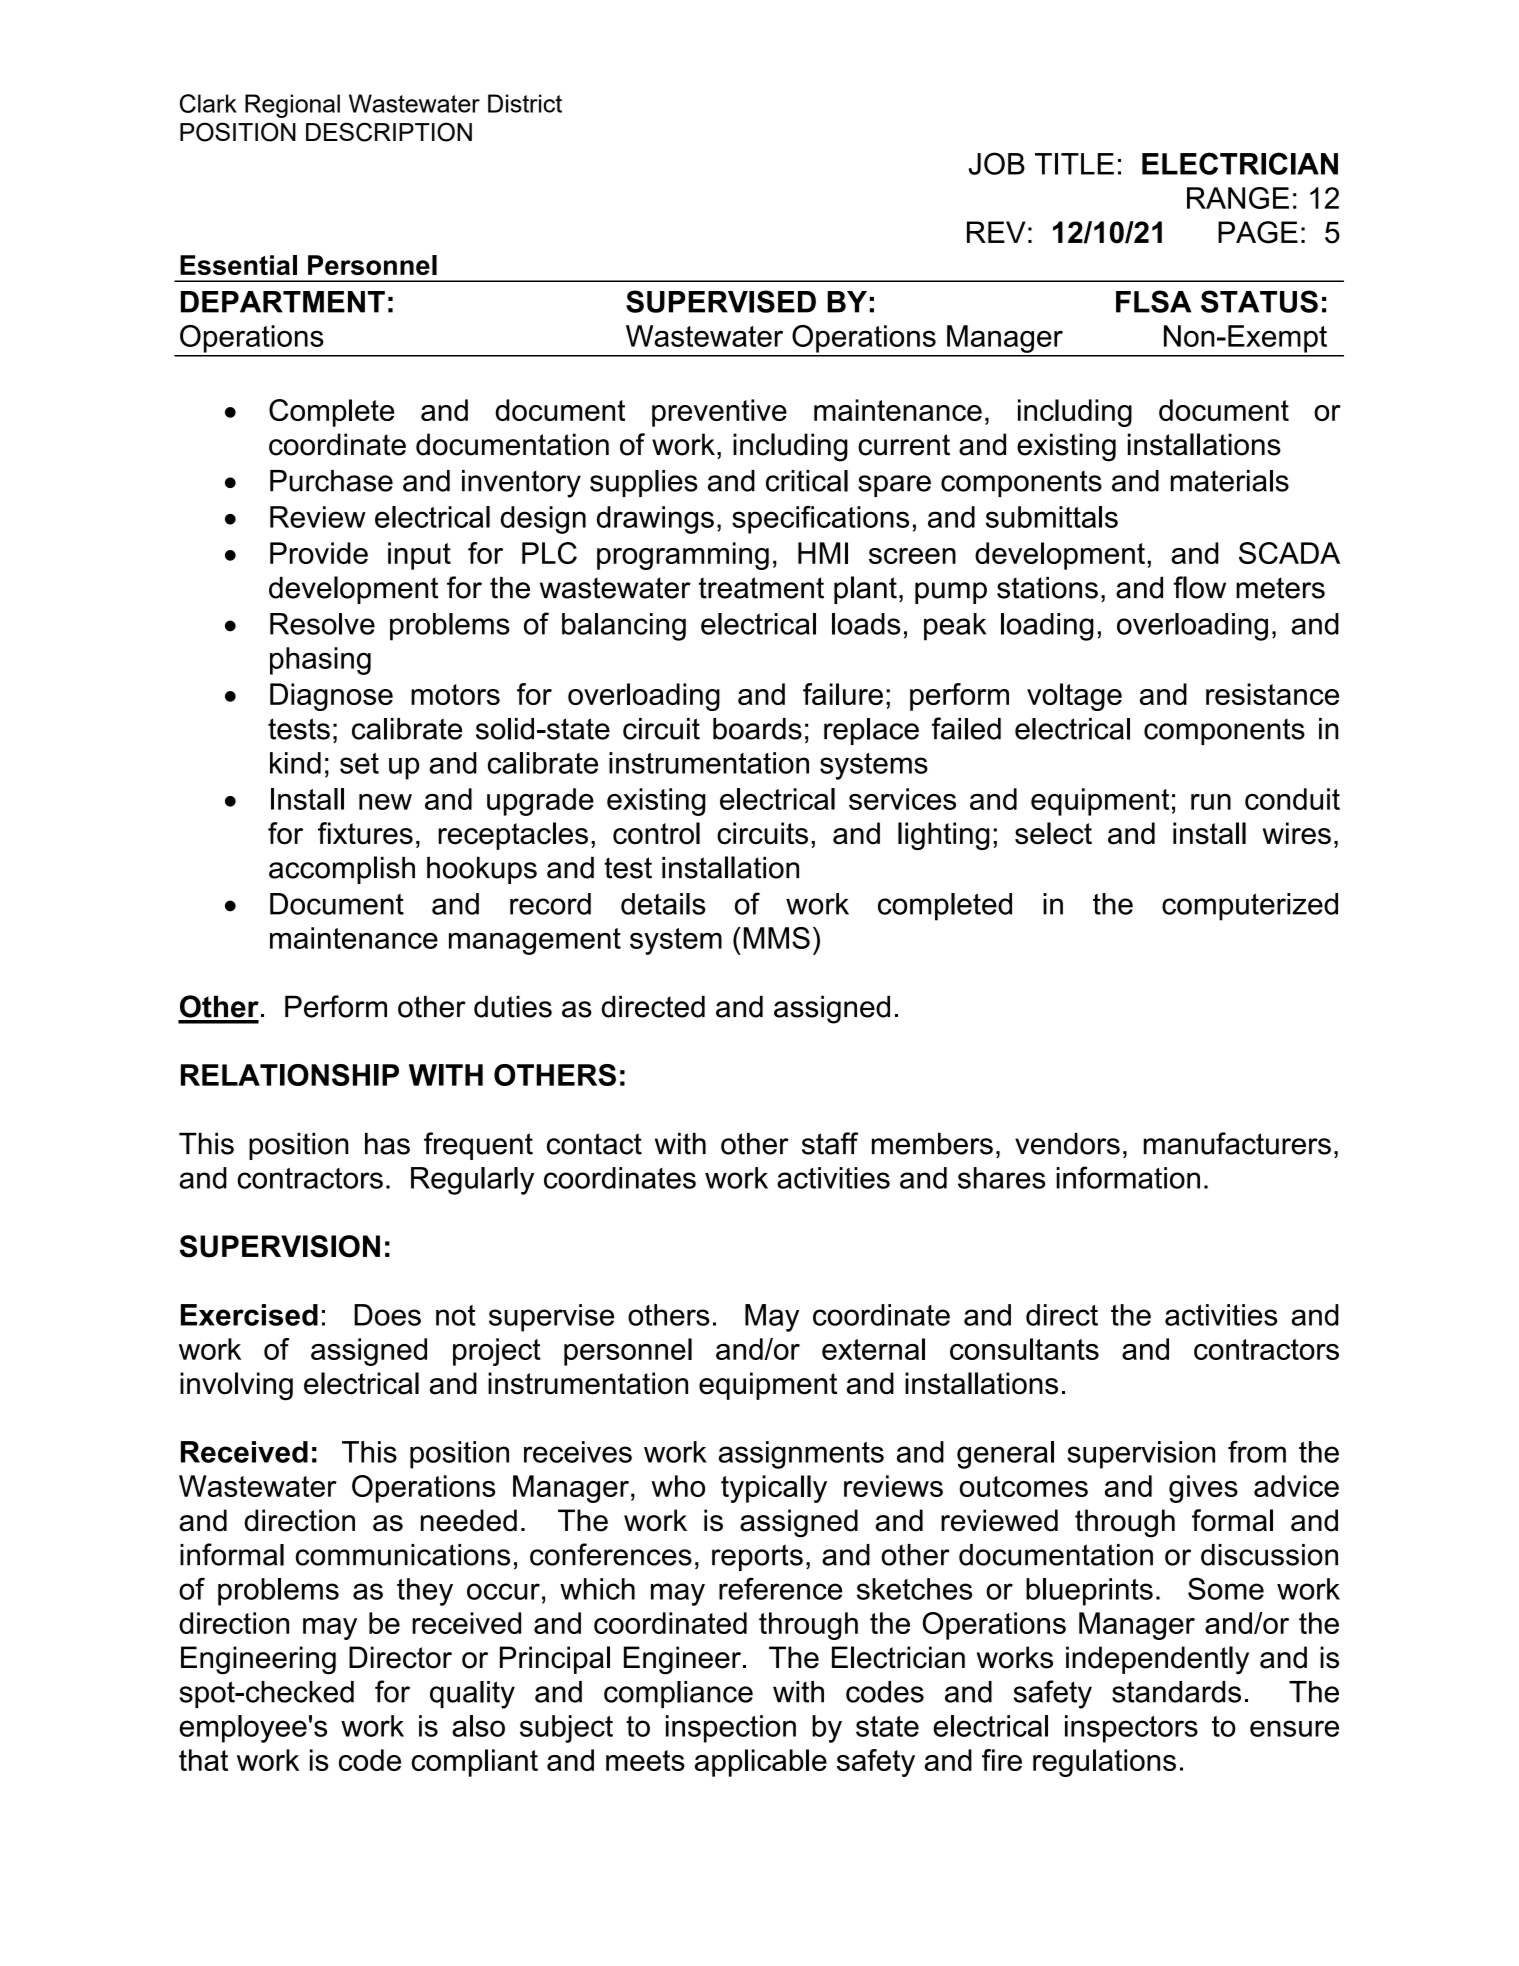 Image resolution: width=1519 pixels, height=1966 pixels. What do you see at coordinates (1074, 164) in the screenshot?
I see `TITLE` at bounding box center [1074, 164].
